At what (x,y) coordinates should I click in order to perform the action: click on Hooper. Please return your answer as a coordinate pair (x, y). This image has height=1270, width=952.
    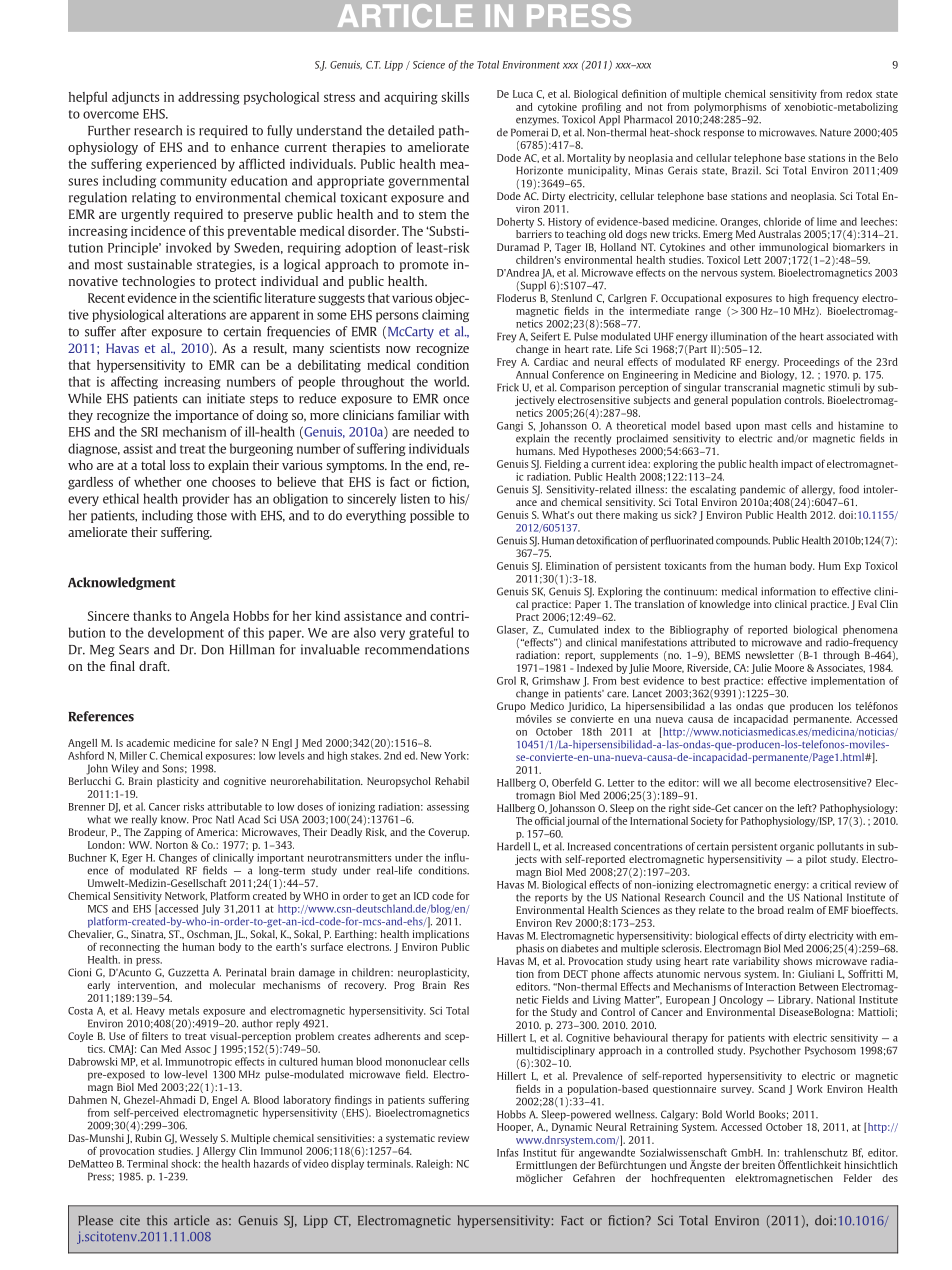
    Looking at the image, I should click on (515, 1128).
